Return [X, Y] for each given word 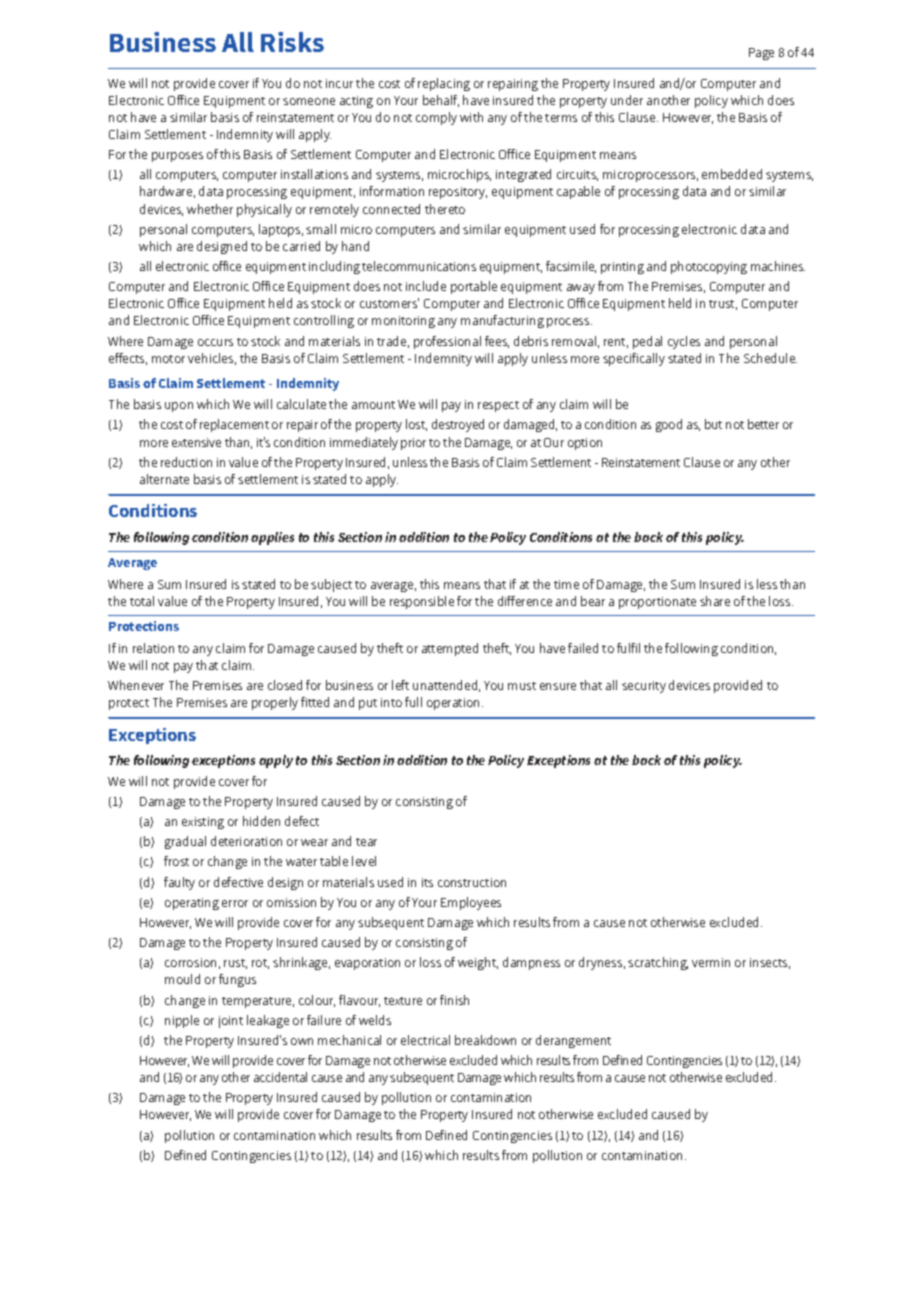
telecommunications [419, 266]
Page [761, 54]
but [713, 424]
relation [153, 648]
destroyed [458, 425]
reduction [186, 462]
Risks [292, 42]
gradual [185, 842]
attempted [450, 649]
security [644, 687]
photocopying [709, 267]
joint [231, 1022]
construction [472, 882]
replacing [444, 84]
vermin [711, 962]
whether [210, 209]
